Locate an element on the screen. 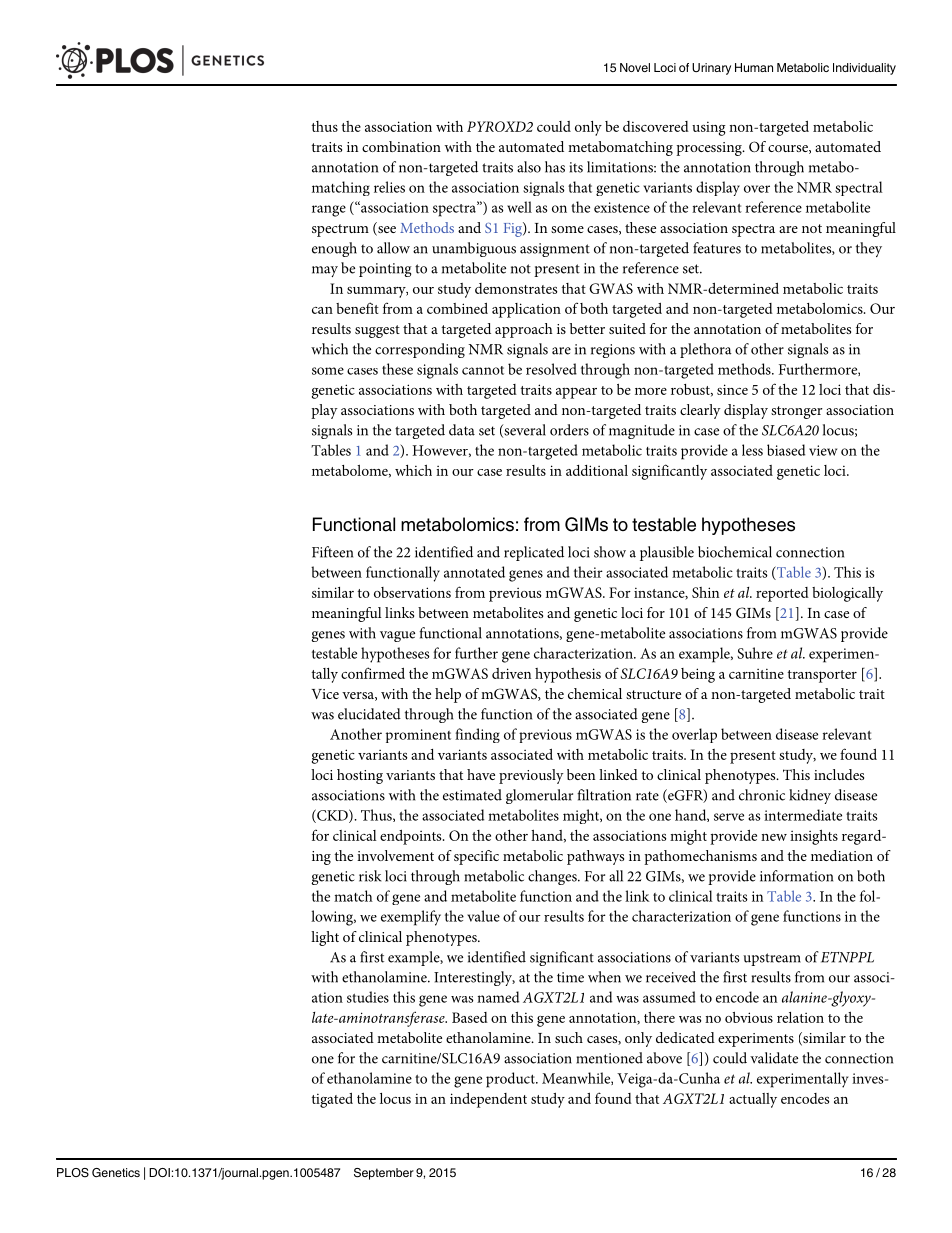  Human is located at coordinates (754, 67).
